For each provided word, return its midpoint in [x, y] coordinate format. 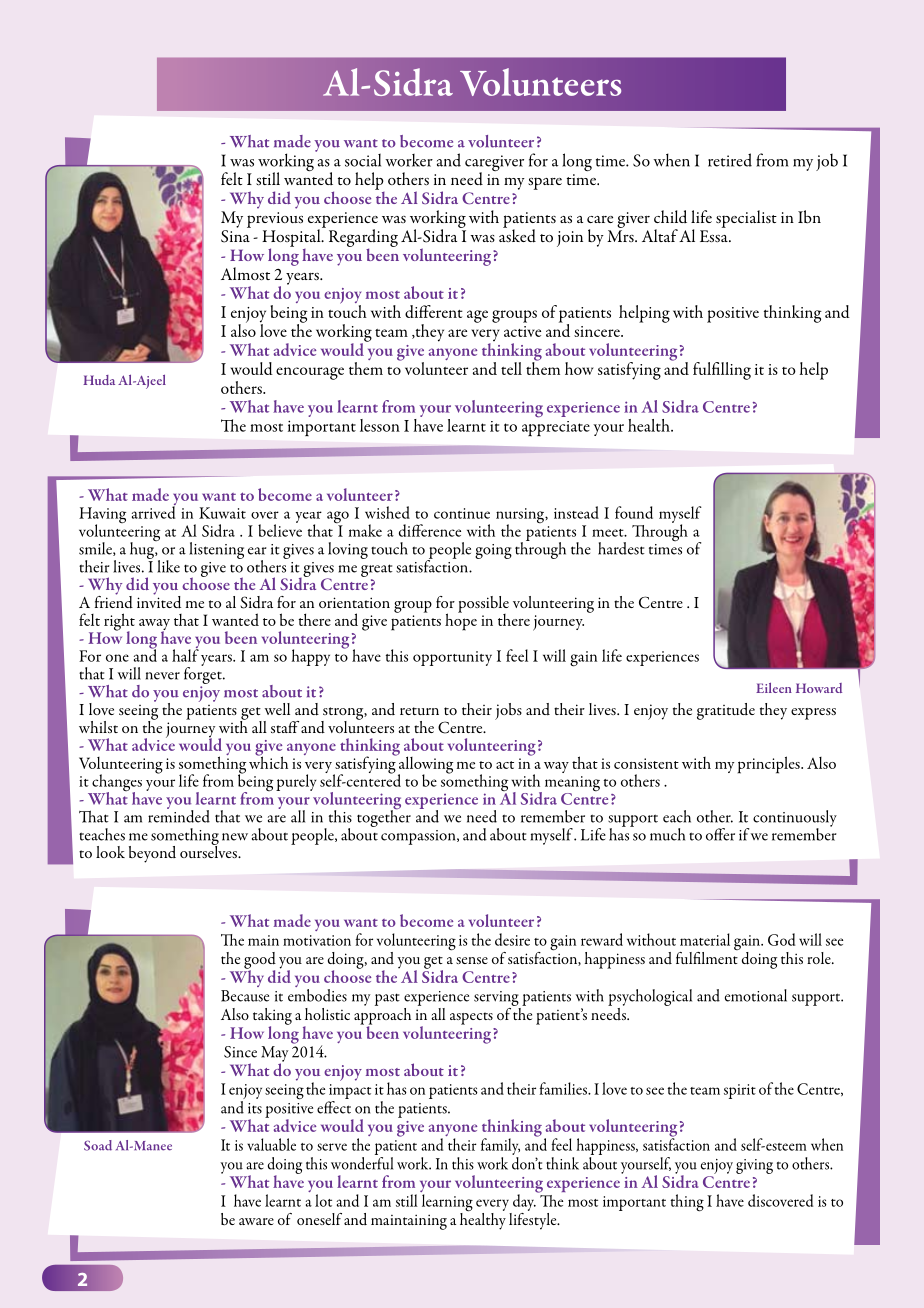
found [634, 512]
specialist [746, 219]
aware [256, 1221]
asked [517, 235]
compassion [419, 837]
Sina [235, 236]
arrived [154, 511]
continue [462, 513]
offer [720, 834]
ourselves [209, 850]
